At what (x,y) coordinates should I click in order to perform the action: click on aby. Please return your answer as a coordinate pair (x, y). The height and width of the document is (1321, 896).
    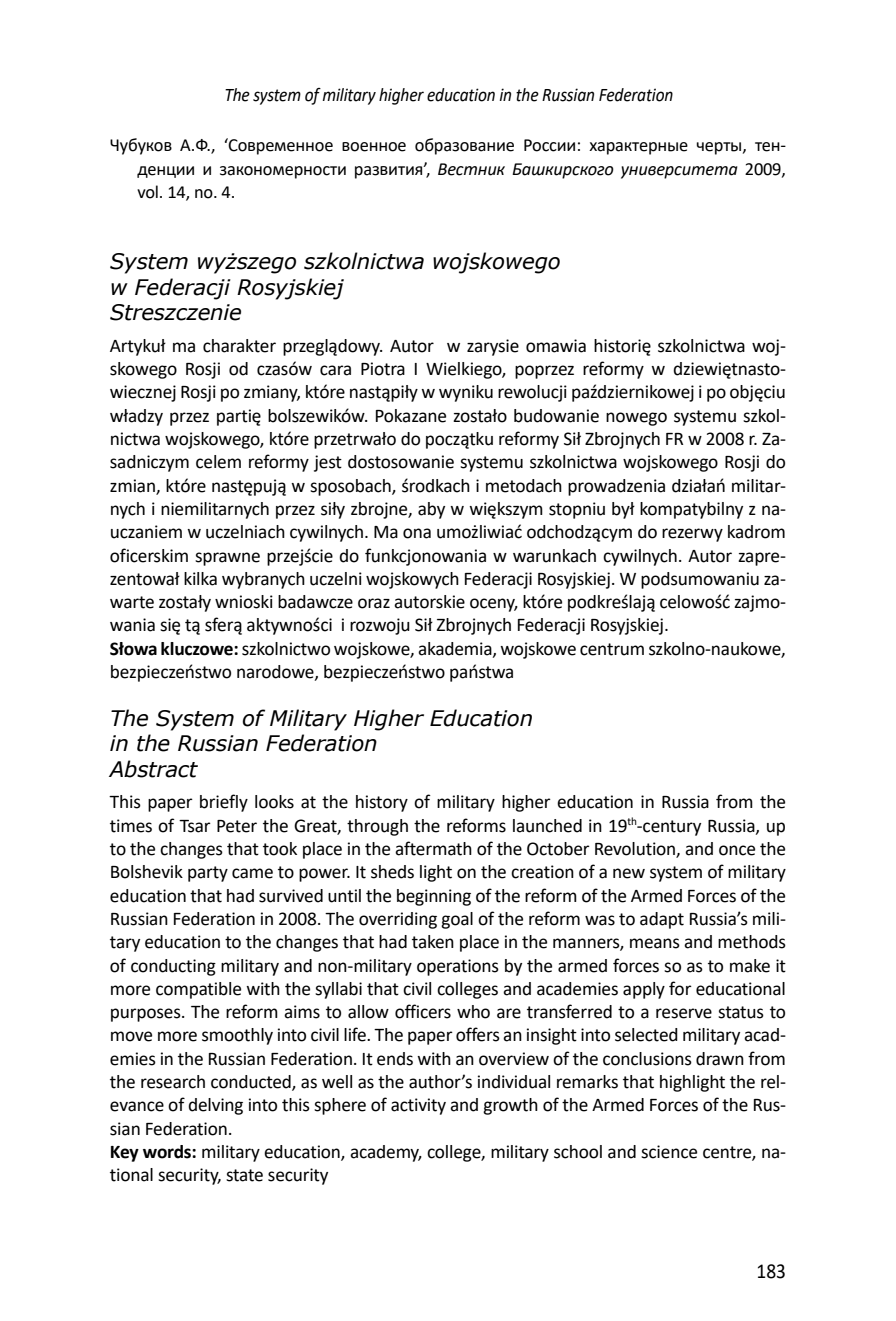
    Looking at the image, I should click on (431, 510).
